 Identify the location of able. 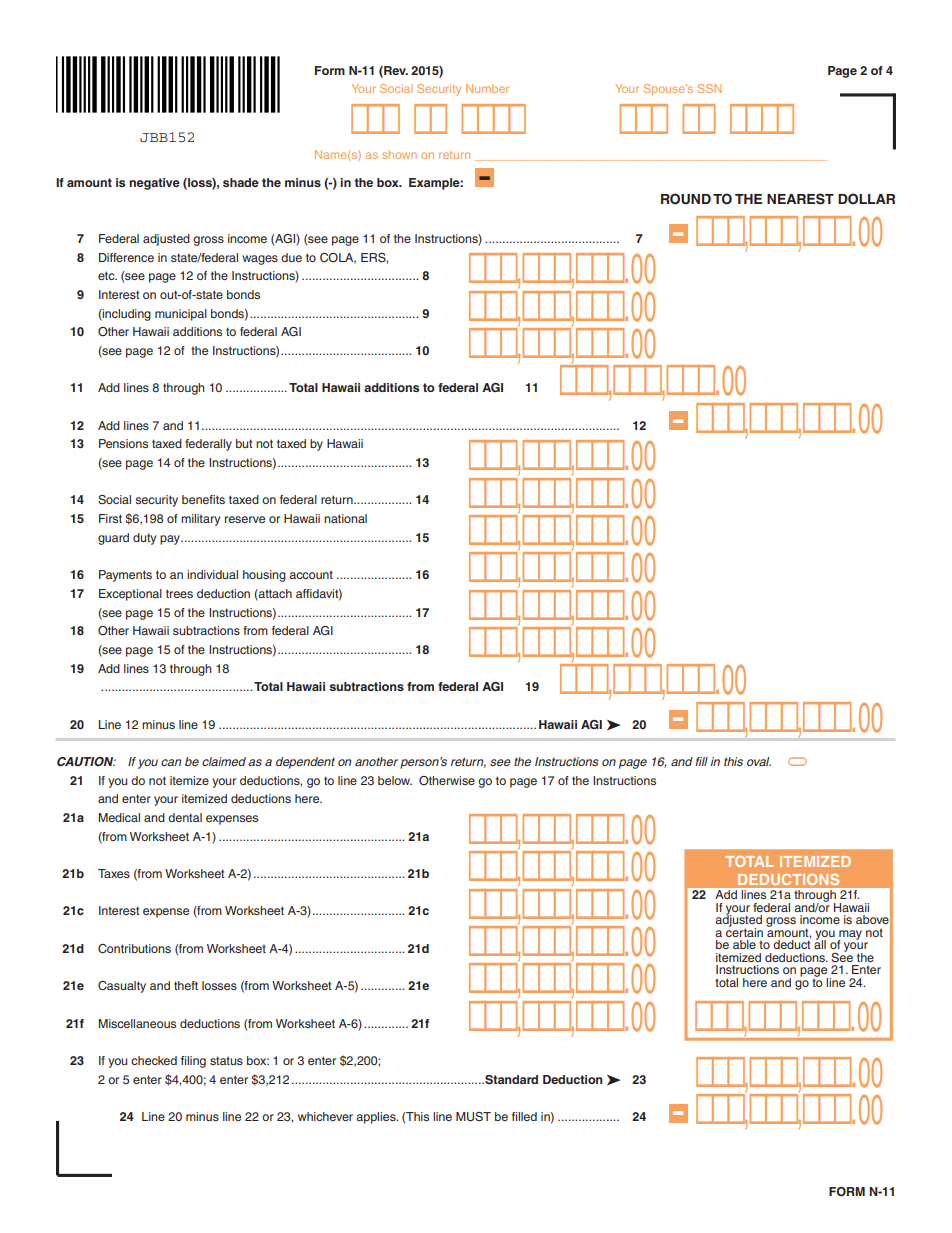
(744, 944).
